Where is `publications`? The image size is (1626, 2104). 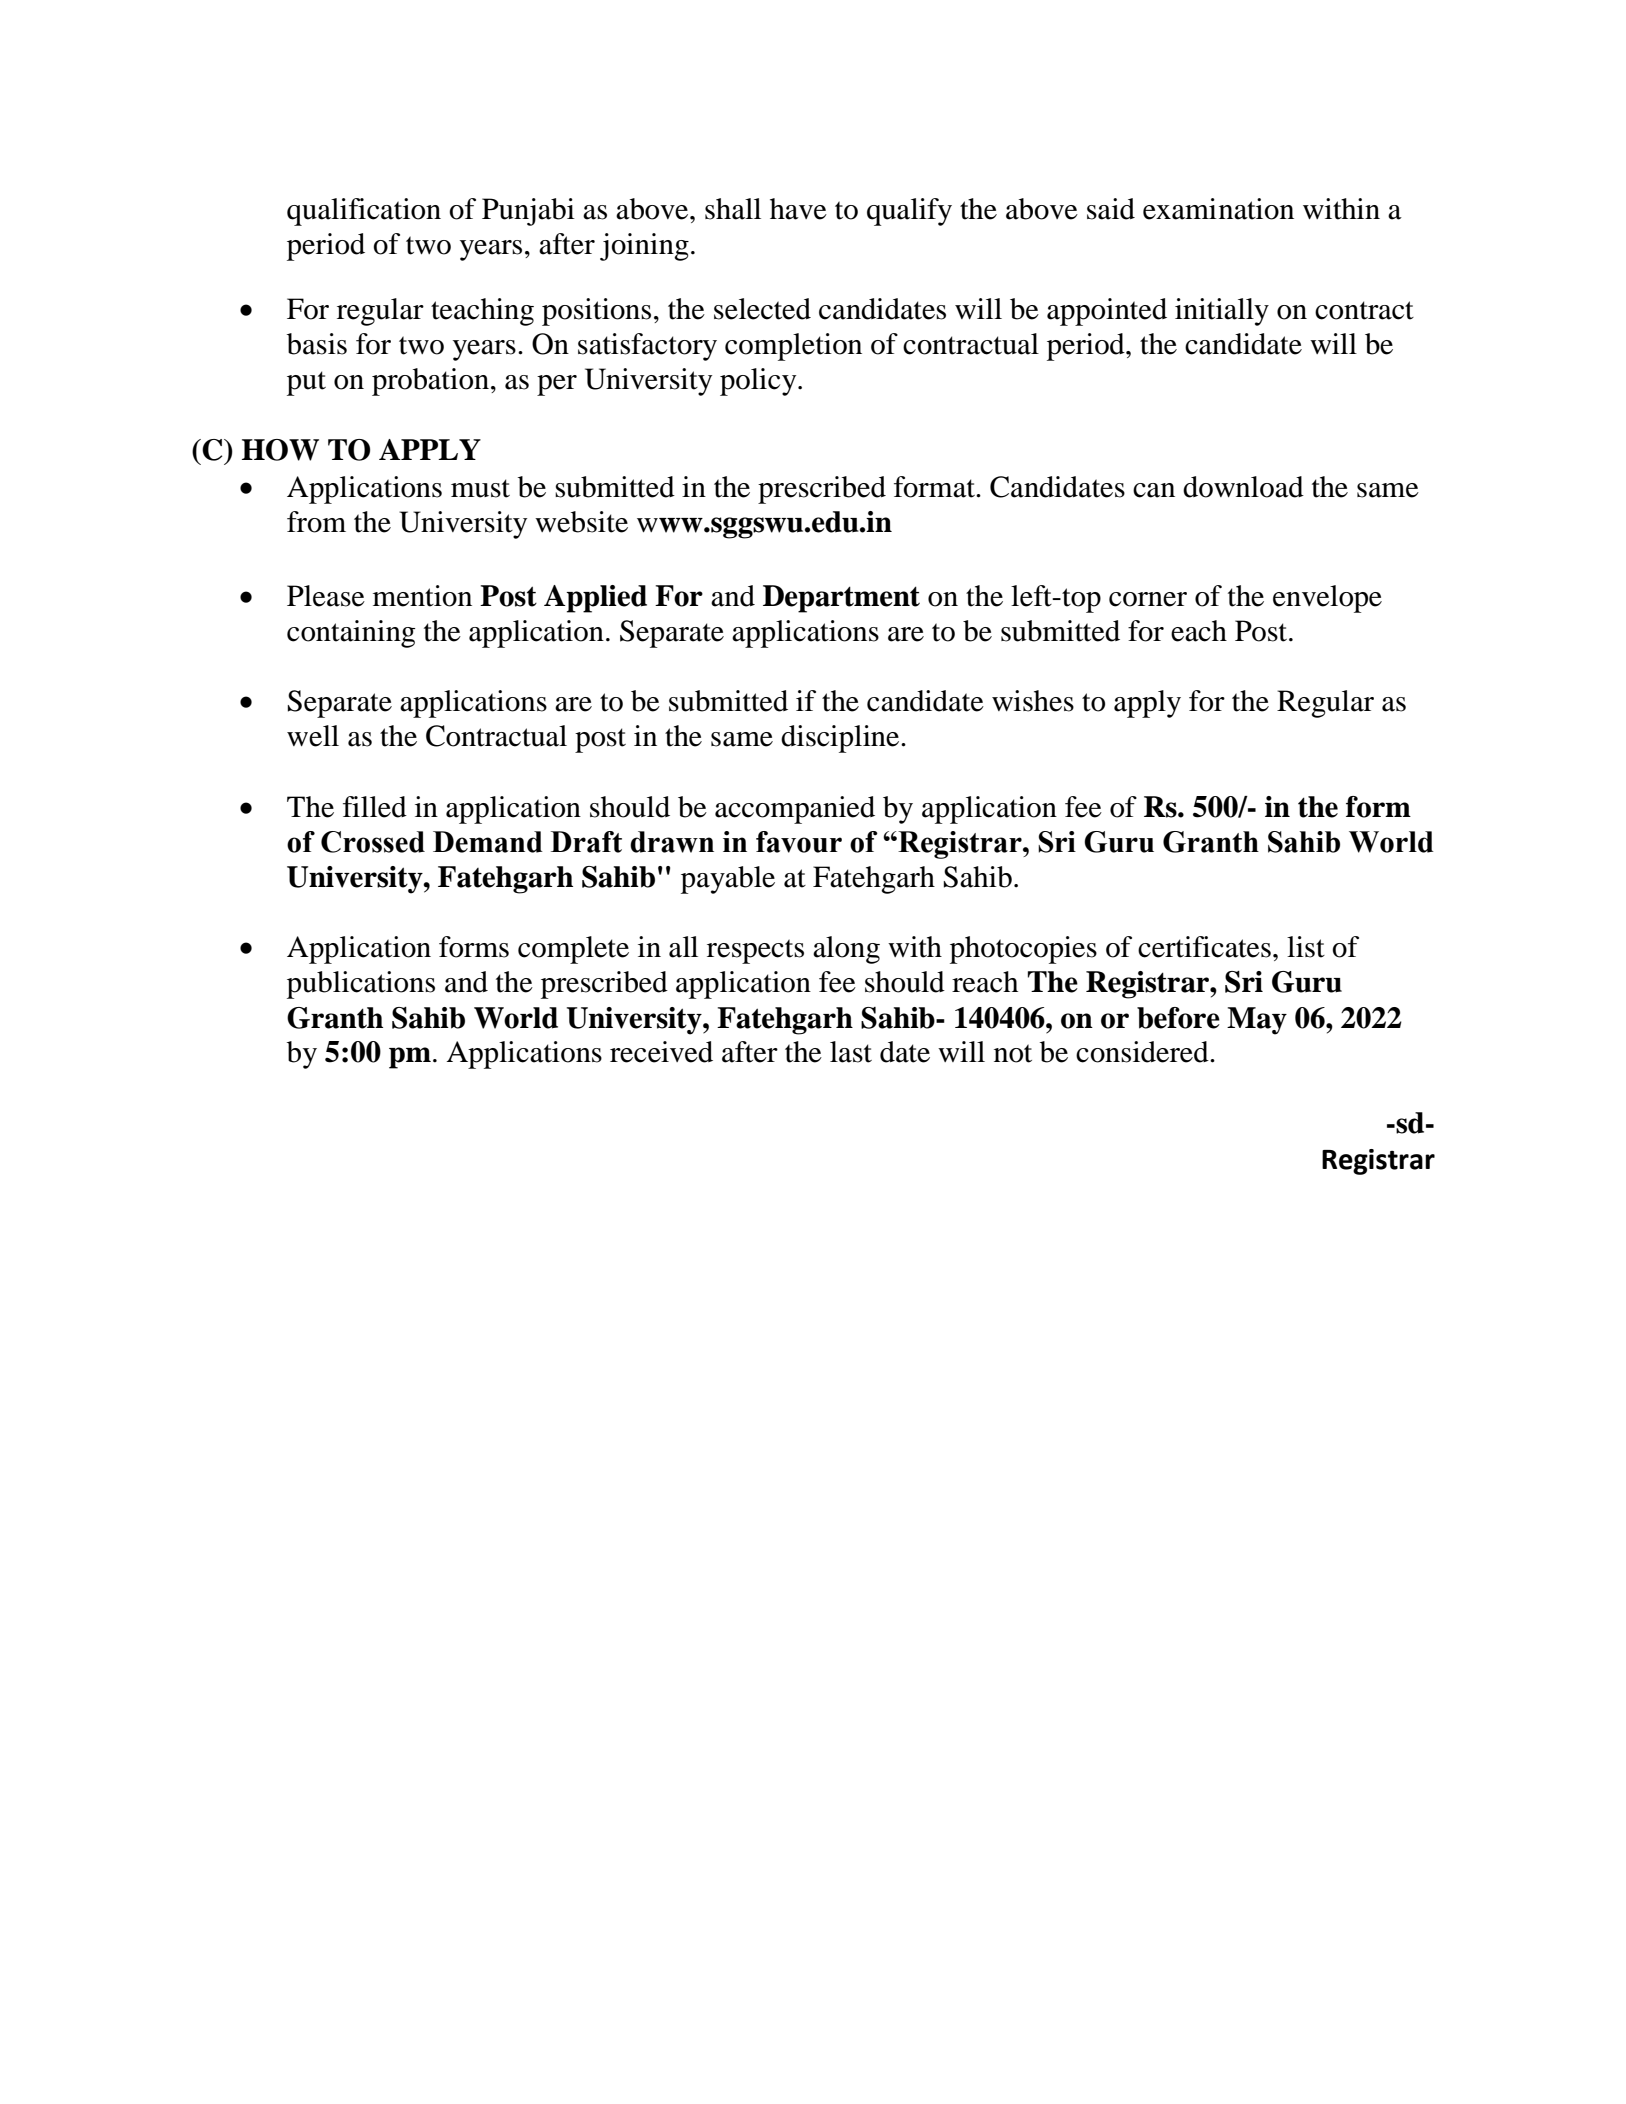
publications is located at coordinates (361, 985).
